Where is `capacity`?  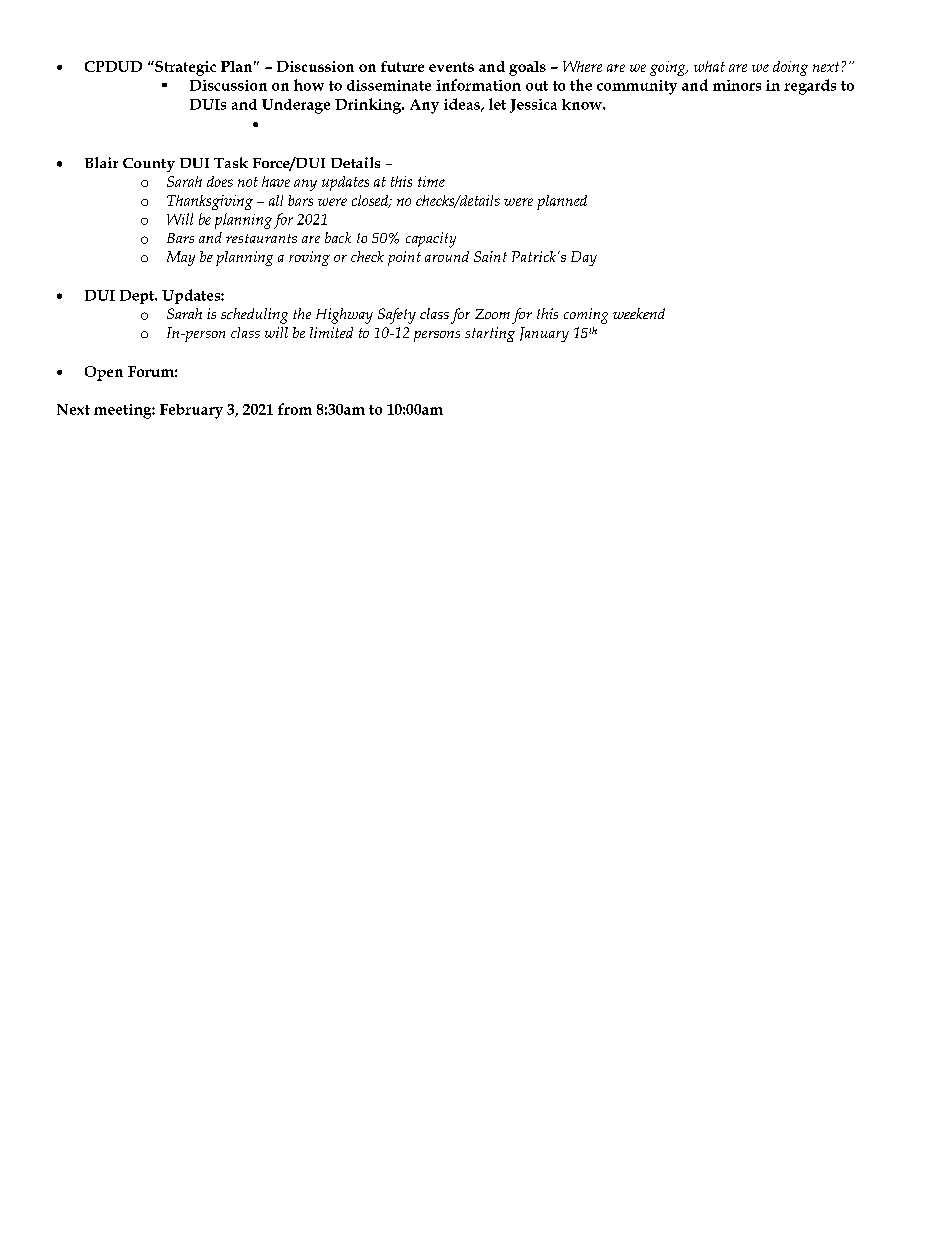 capacity is located at coordinates (431, 240).
